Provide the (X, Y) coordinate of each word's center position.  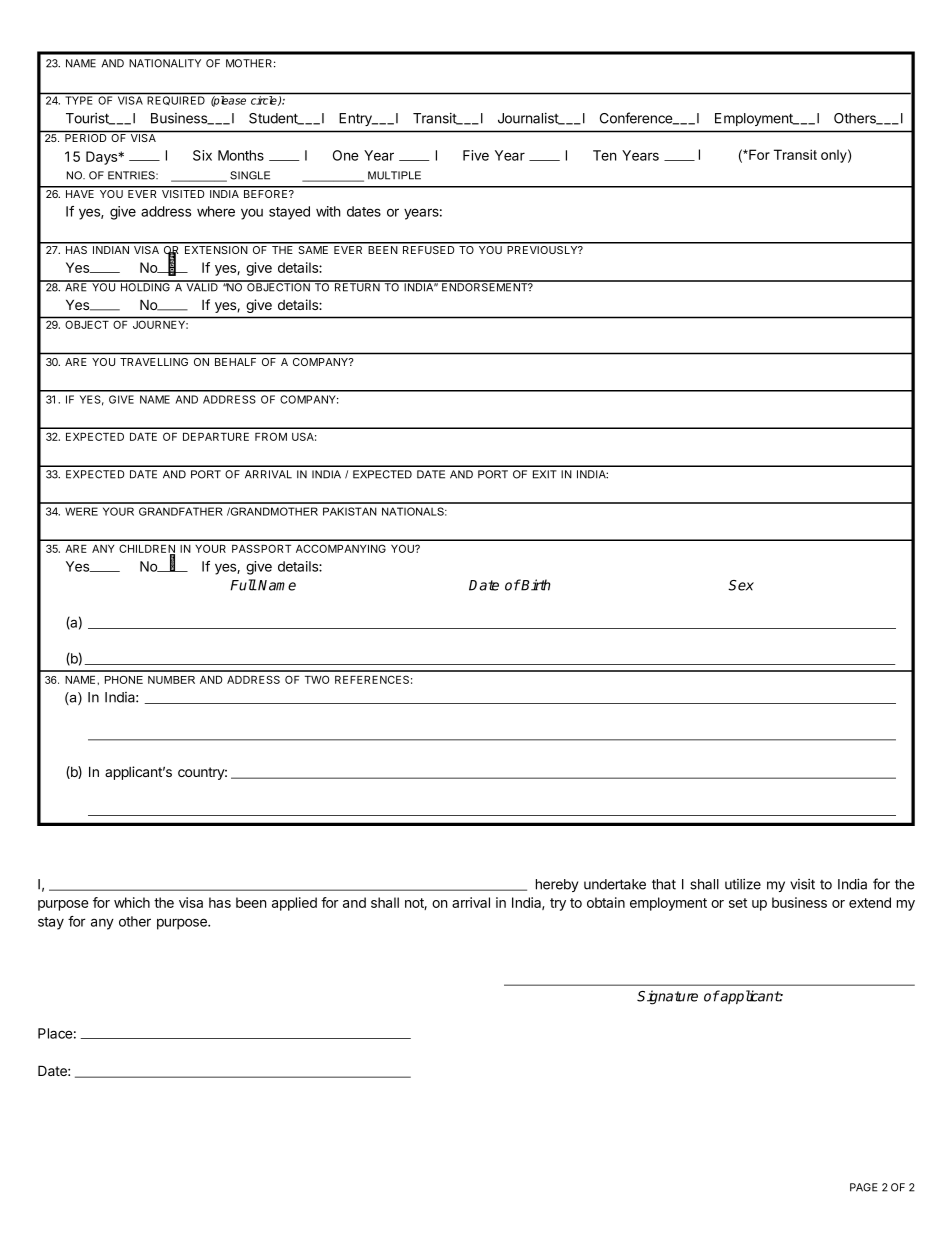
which (132, 902)
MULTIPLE (394, 175)
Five (476, 155)
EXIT (545, 474)
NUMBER (171, 680)
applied (294, 904)
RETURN (357, 286)
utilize (743, 884)
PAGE (864, 1187)
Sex (741, 585)
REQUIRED (176, 100)
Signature (667, 997)
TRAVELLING (154, 362)
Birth (535, 585)
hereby (557, 885)
